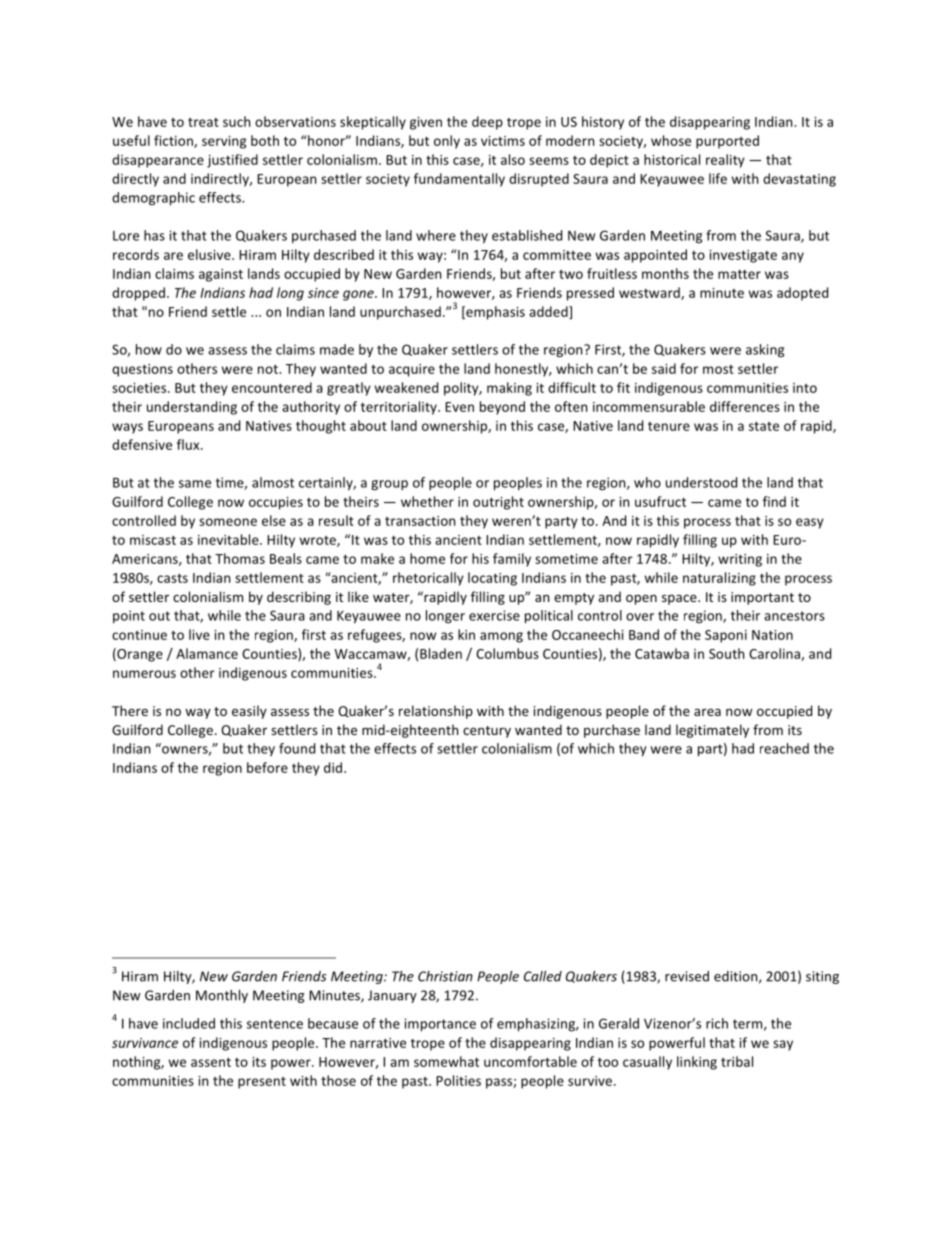 The height and width of the page is (1233, 952). I want to click on tribal, so click(737, 1061).
